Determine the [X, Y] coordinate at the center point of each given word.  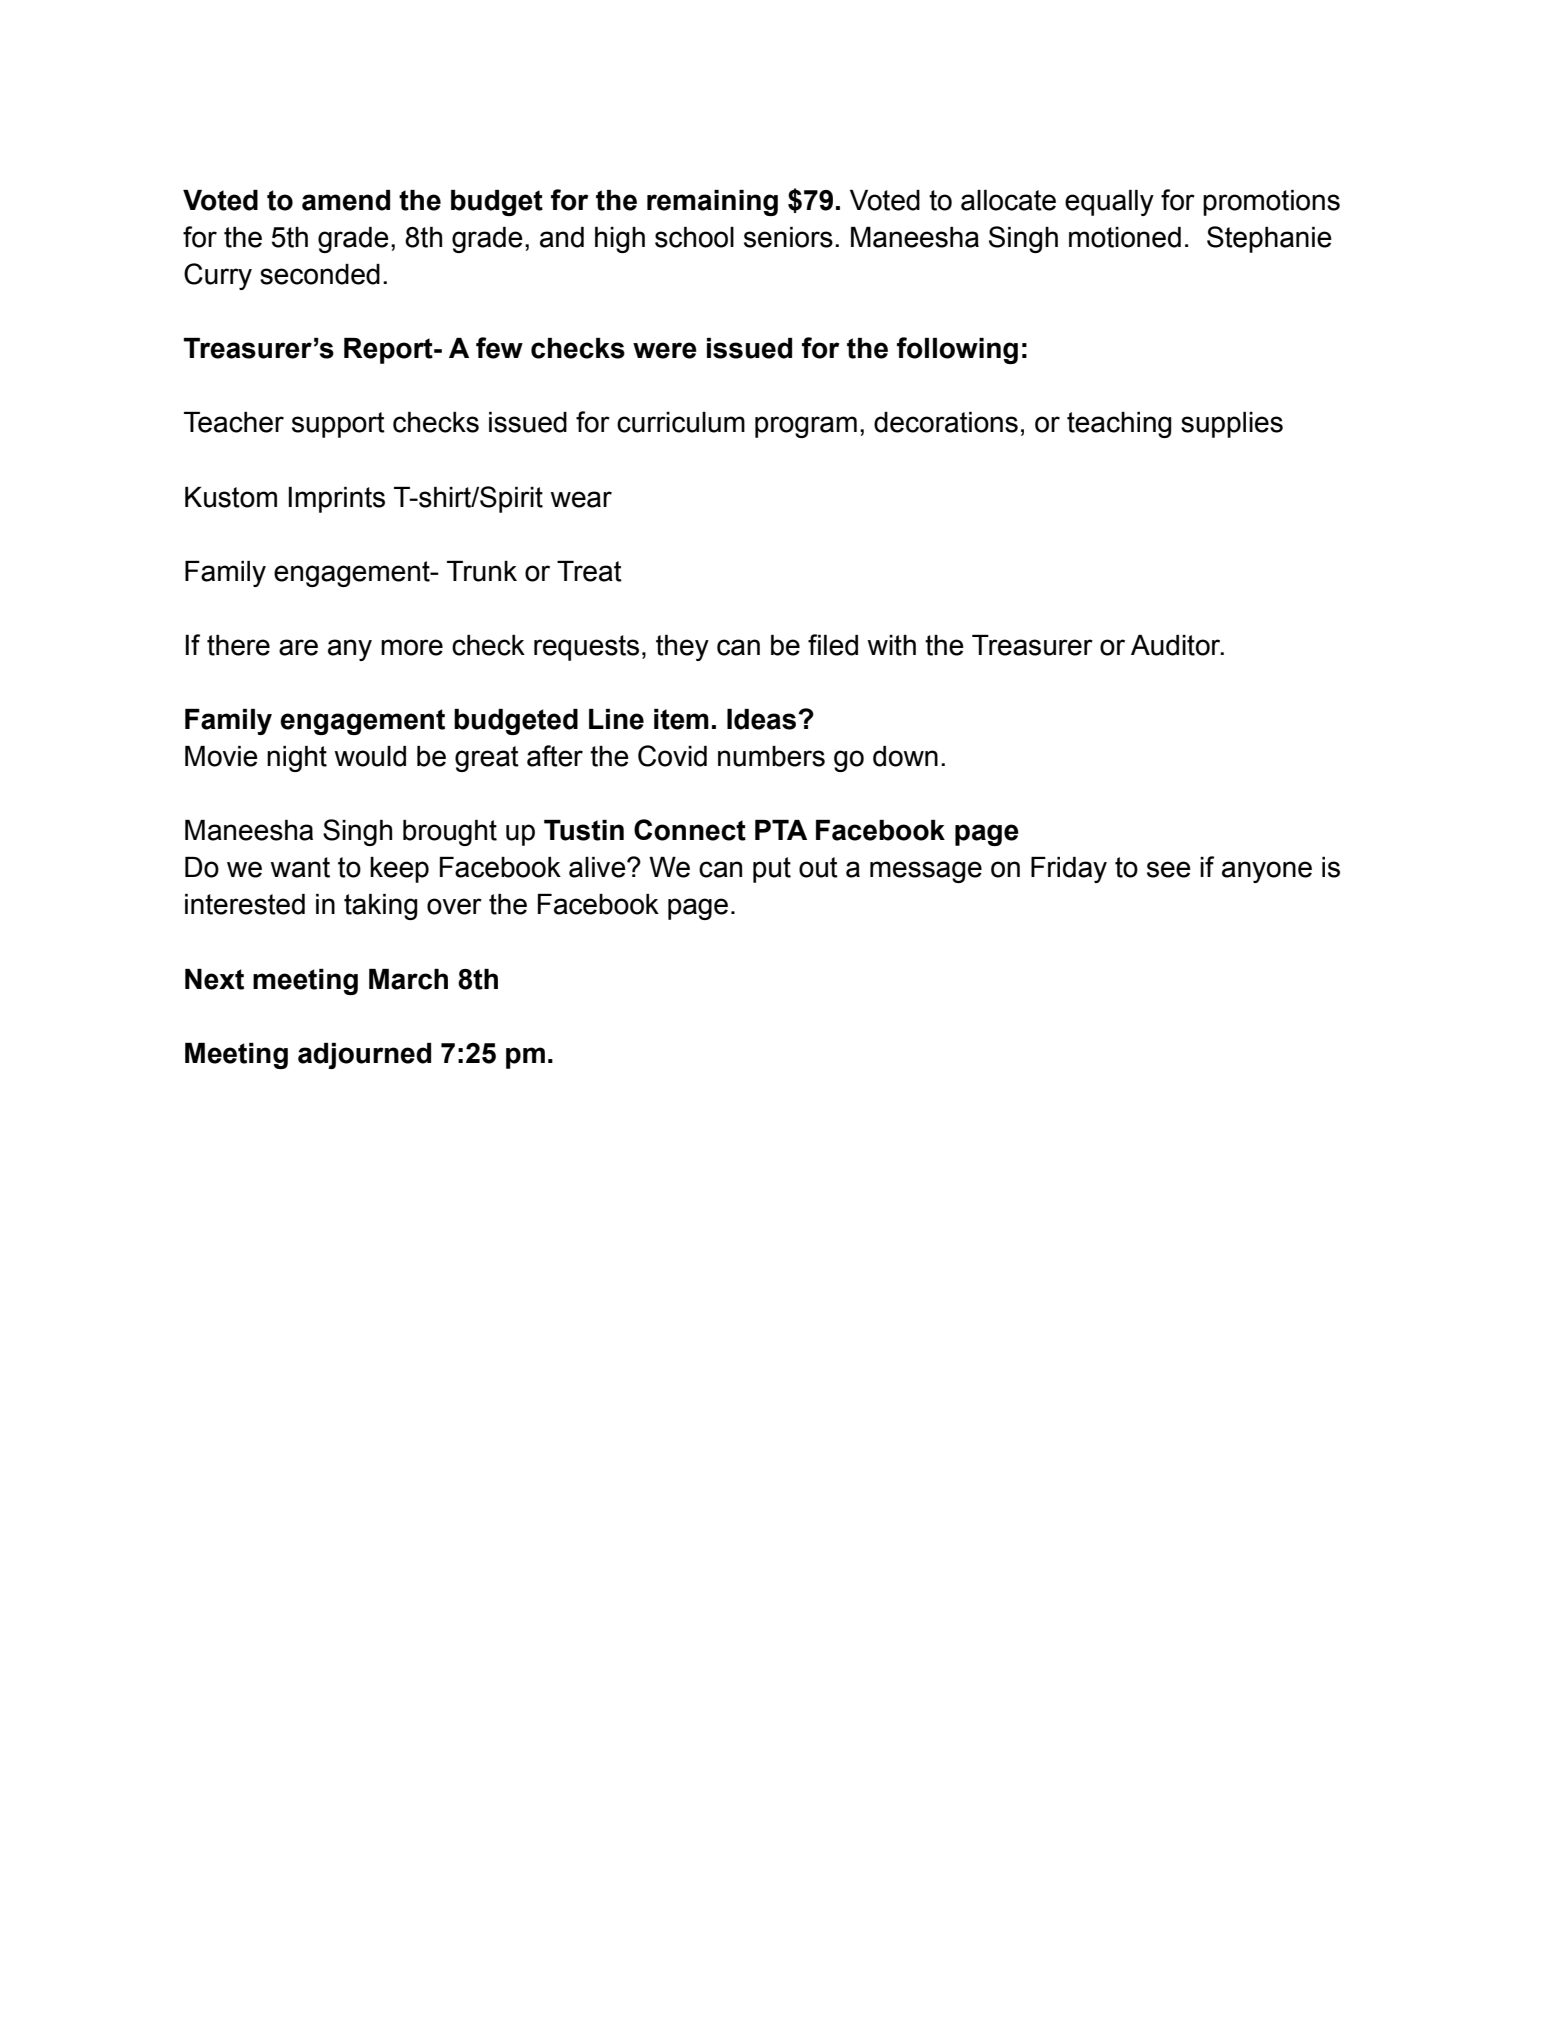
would [370, 756]
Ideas [763, 719]
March [408, 979]
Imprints [337, 500]
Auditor [1177, 645]
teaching [1119, 425]
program [806, 427]
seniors [788, 237]
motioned [1125, 237]
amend [346, 200]
